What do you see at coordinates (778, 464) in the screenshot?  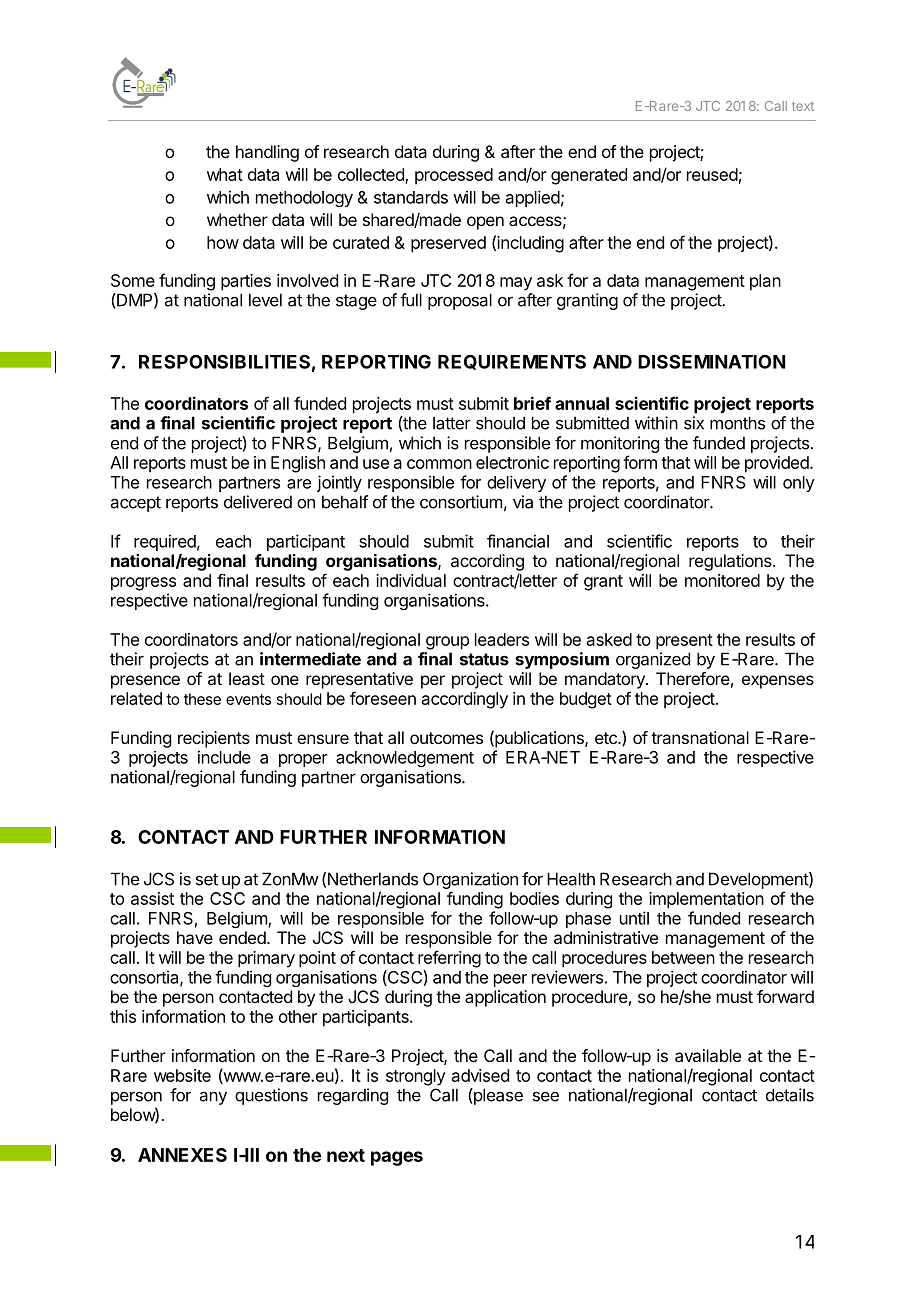 I see `provided` at bounding box center [778, 464].
